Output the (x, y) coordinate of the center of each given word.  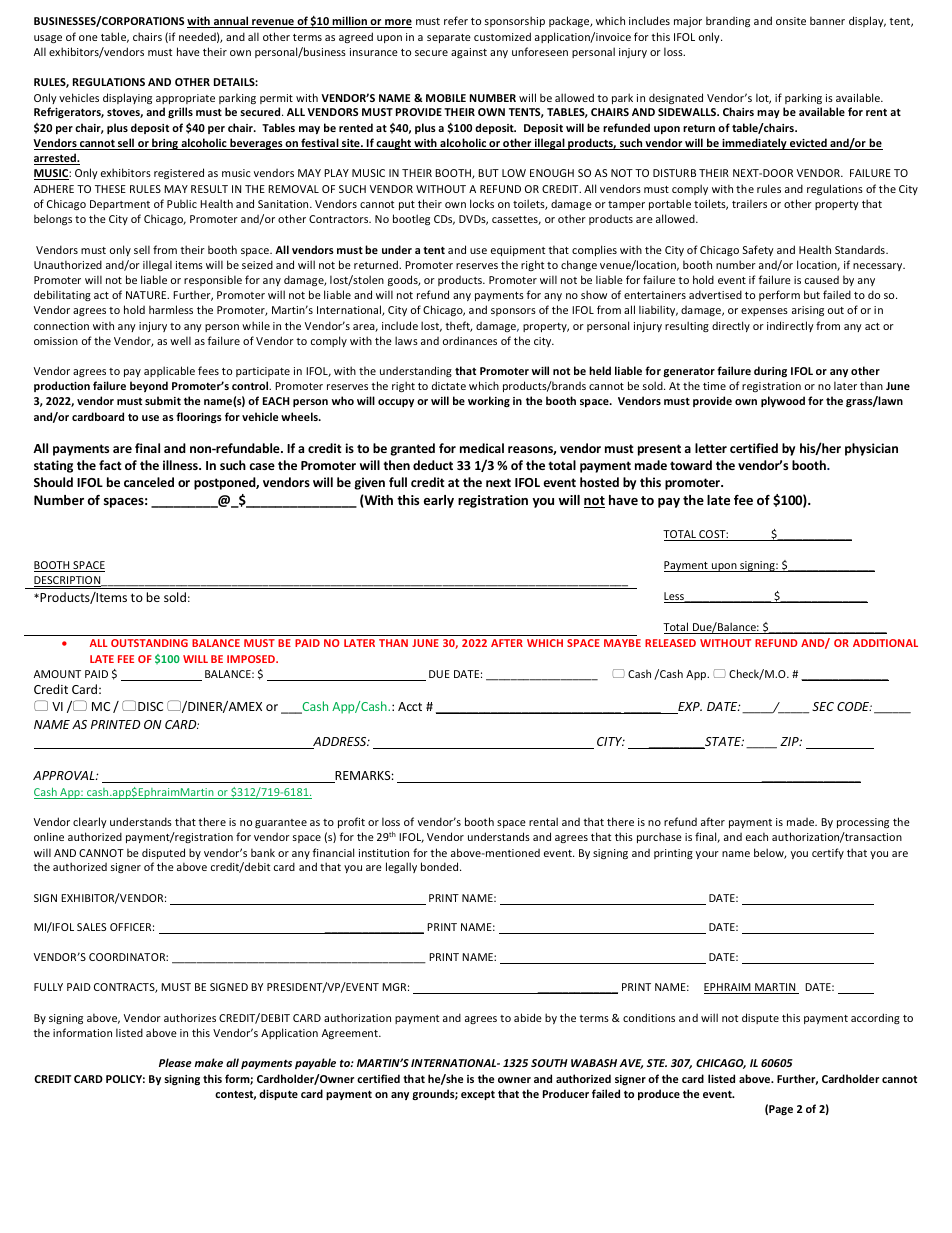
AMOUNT (57, 674)
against (469, 53)
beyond (149, 386)
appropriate (185, 99)
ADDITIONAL (885, 643)
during (770, 371)
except (478, 1095)
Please (175, 1062)
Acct (410, 706)
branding (728, 21)
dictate (449, 385)
